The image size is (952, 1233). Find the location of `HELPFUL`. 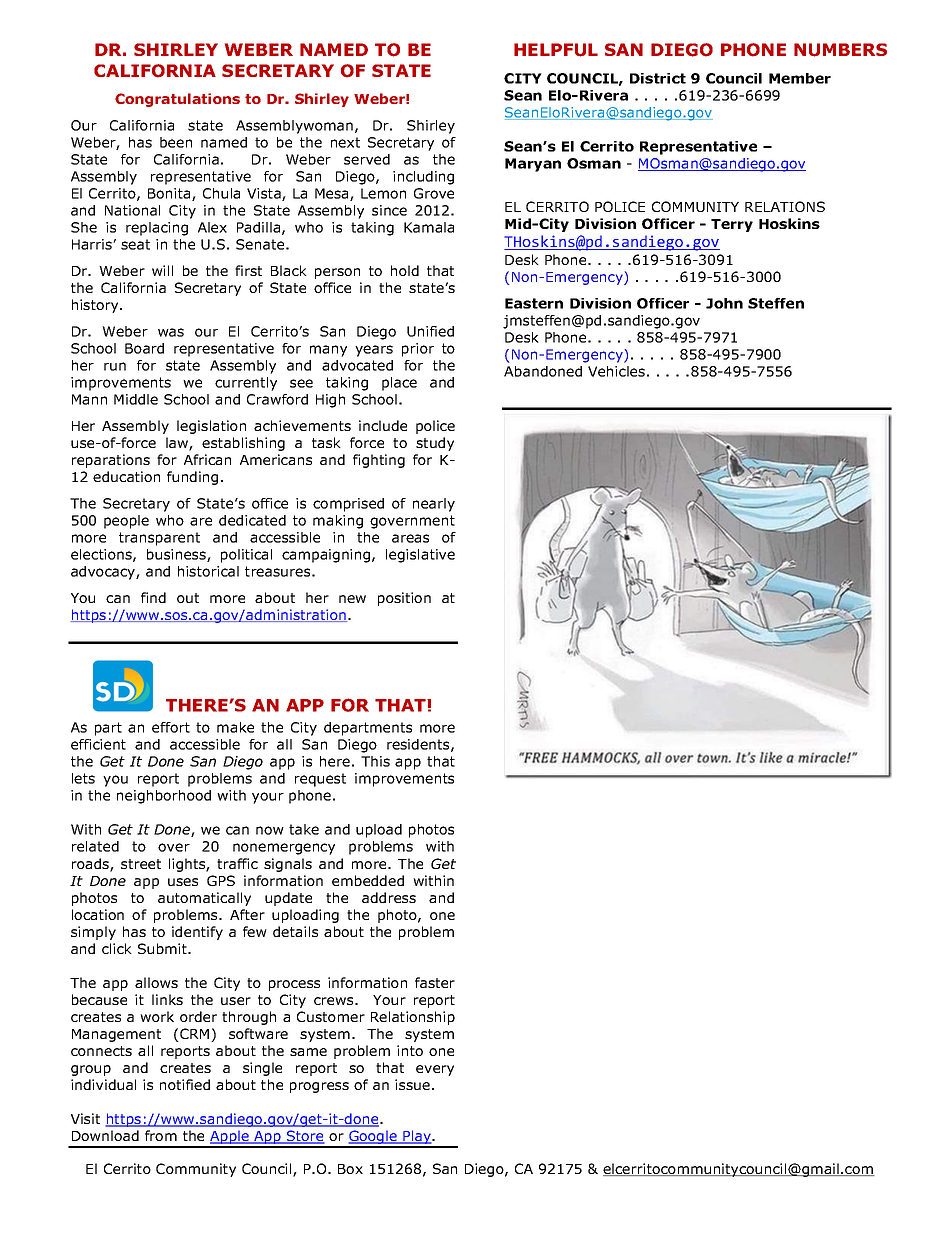

HELPFUL is located at coordinates (556, 50).
